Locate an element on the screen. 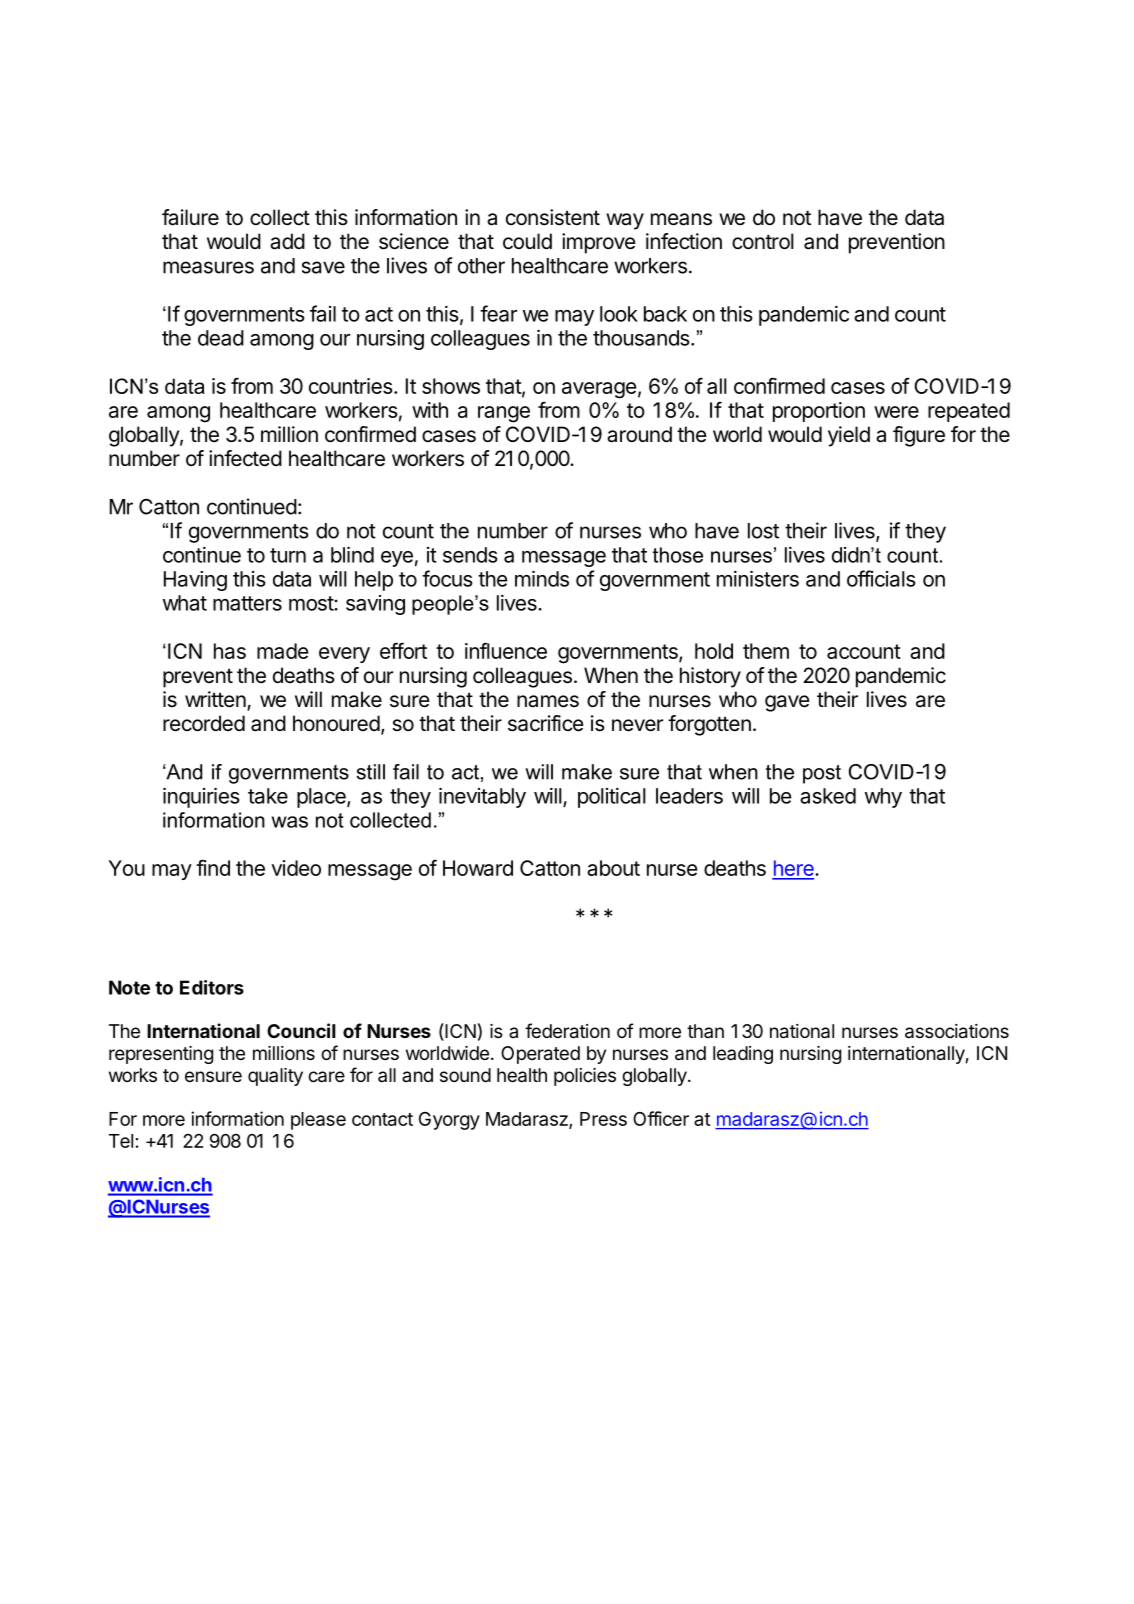 The image size is (1134, 1604). officials is located at coordinates (881, 578).
